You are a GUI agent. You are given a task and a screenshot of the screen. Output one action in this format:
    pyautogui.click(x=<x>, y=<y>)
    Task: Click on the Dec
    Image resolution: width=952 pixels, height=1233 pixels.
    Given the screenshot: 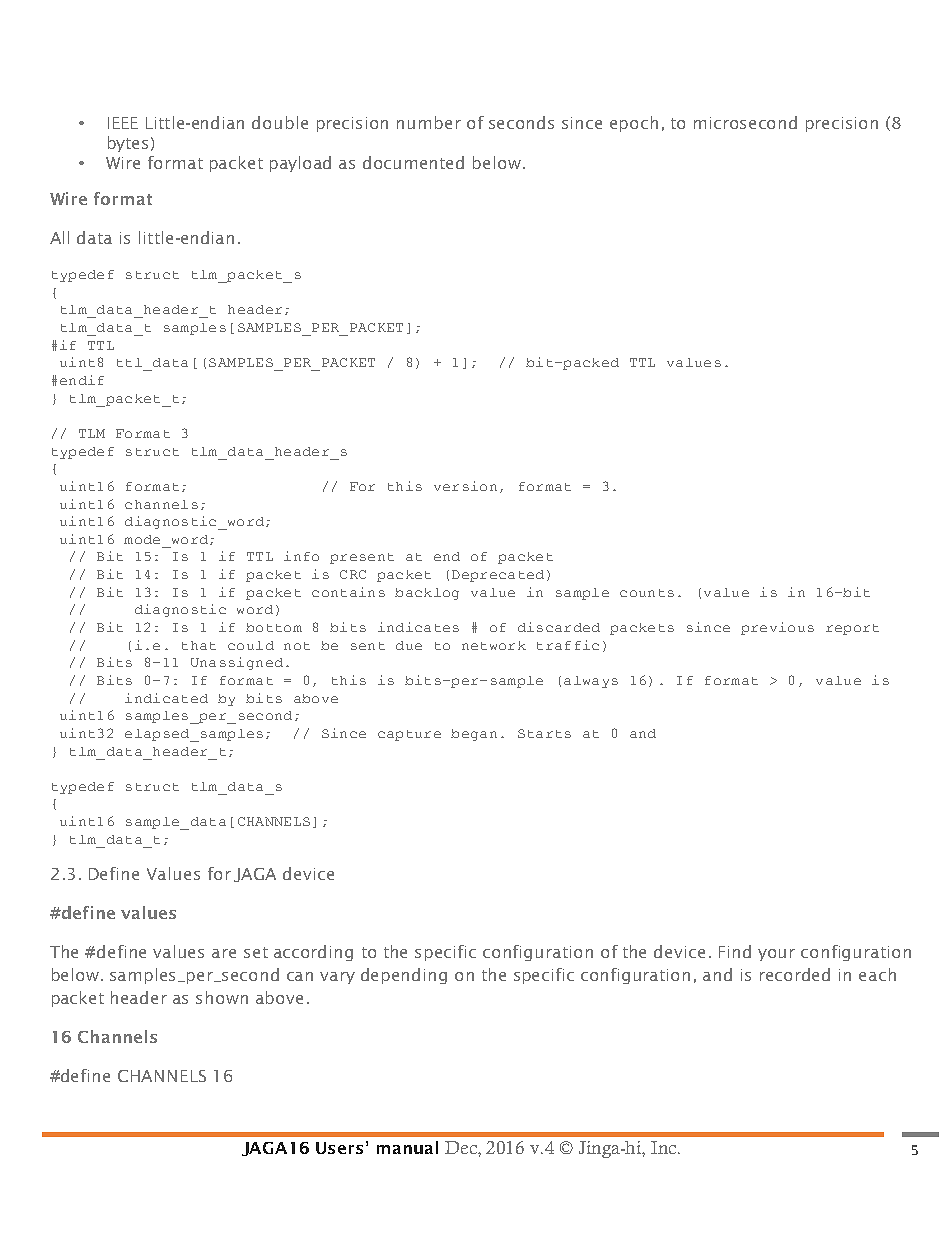 What is the action you would take?
    pyautogui.click(x=462, y=1147)
